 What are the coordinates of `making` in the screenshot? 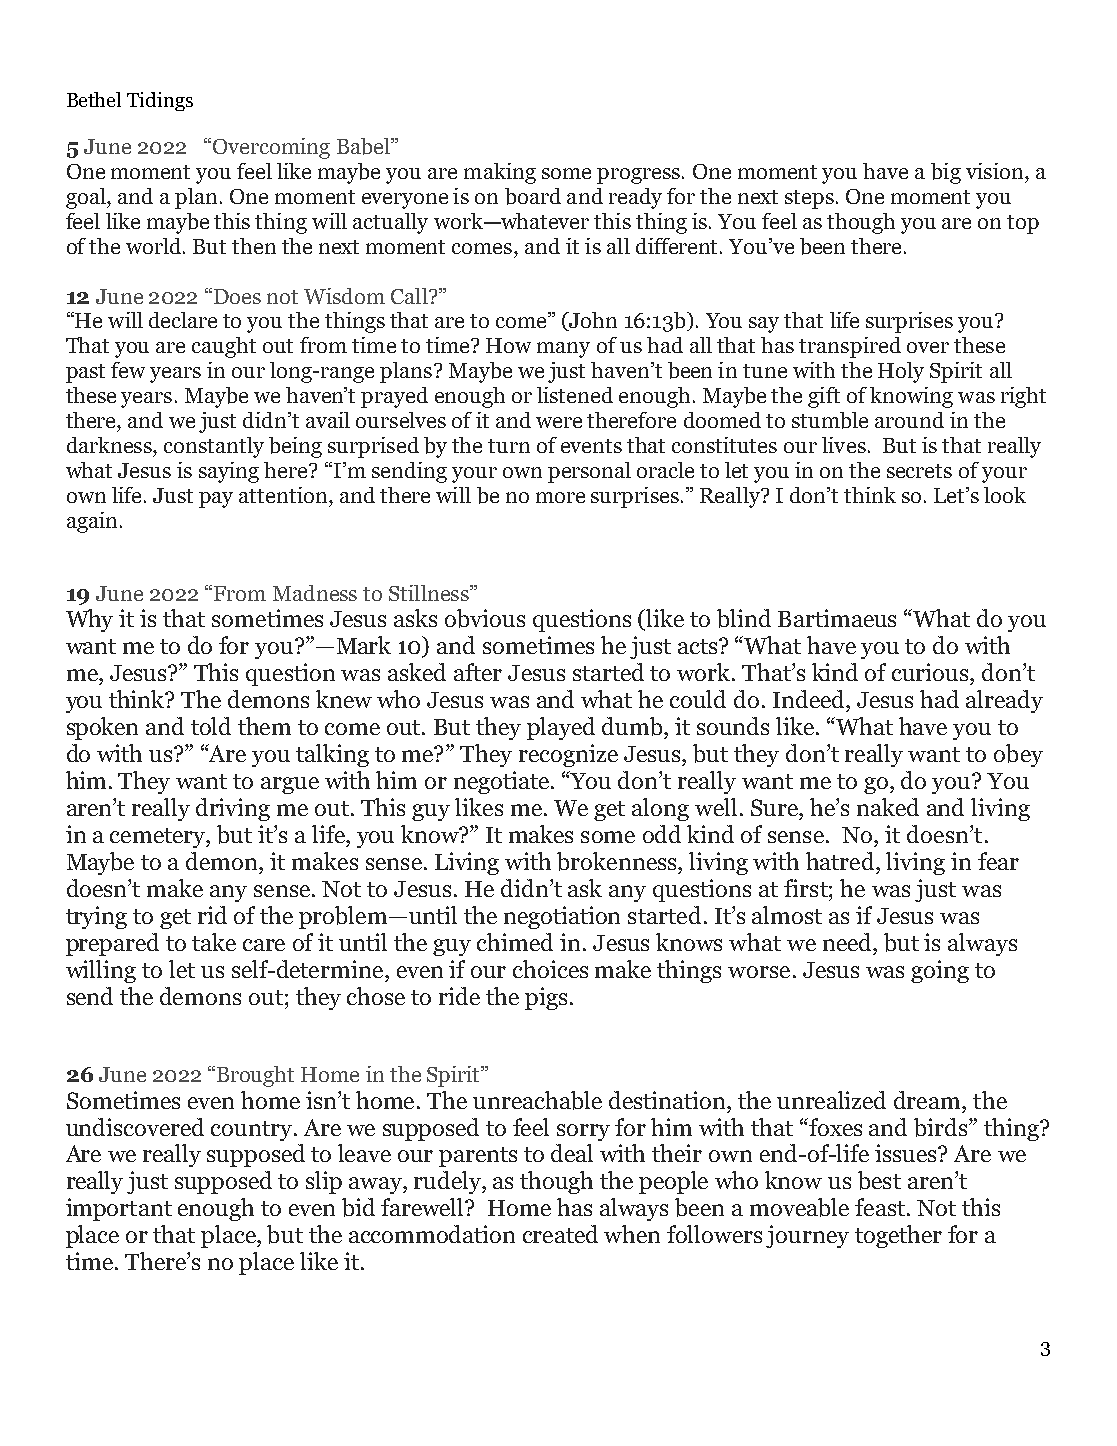 It's located at (500, 173).
